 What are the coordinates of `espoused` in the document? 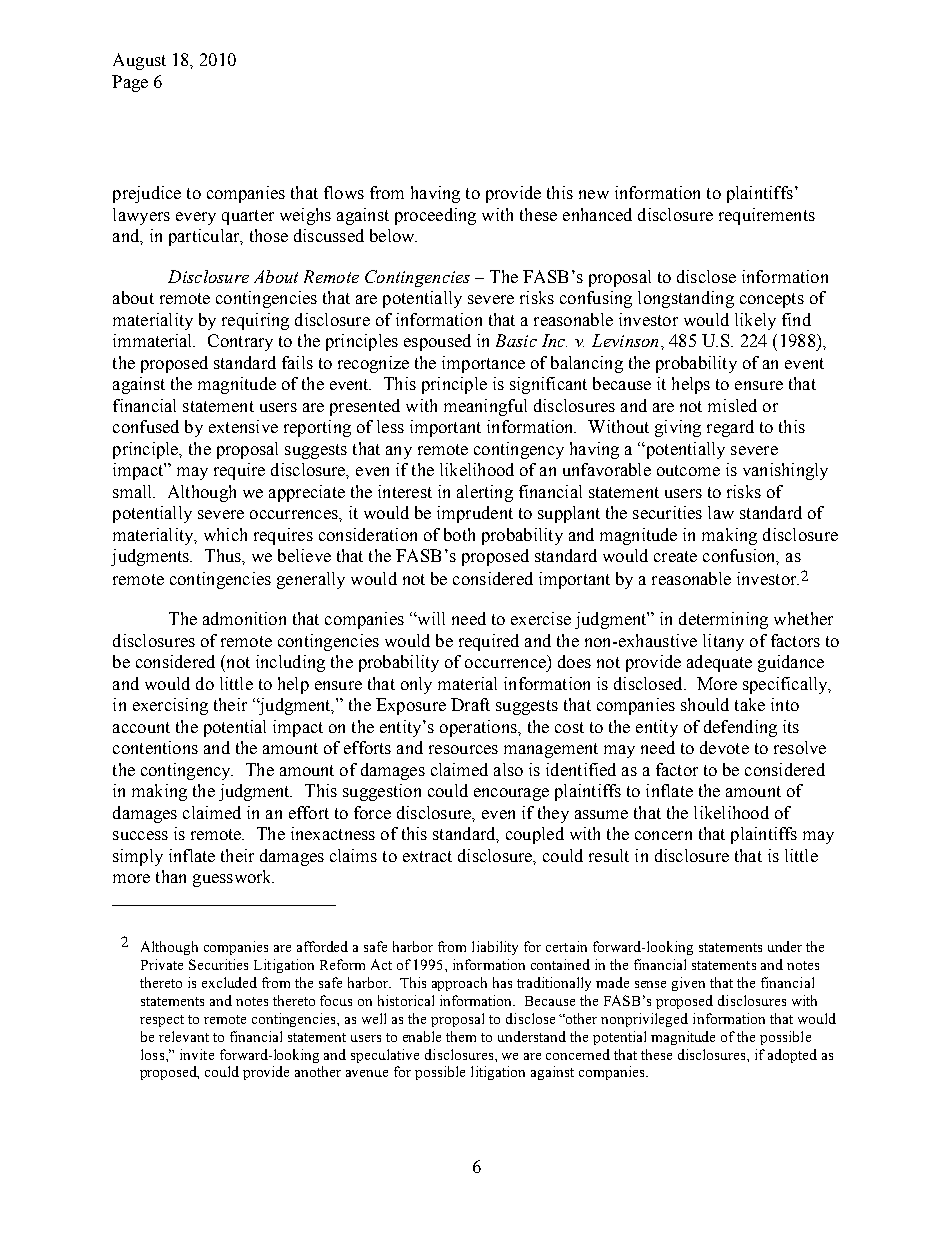 It's located at (437, 342).
